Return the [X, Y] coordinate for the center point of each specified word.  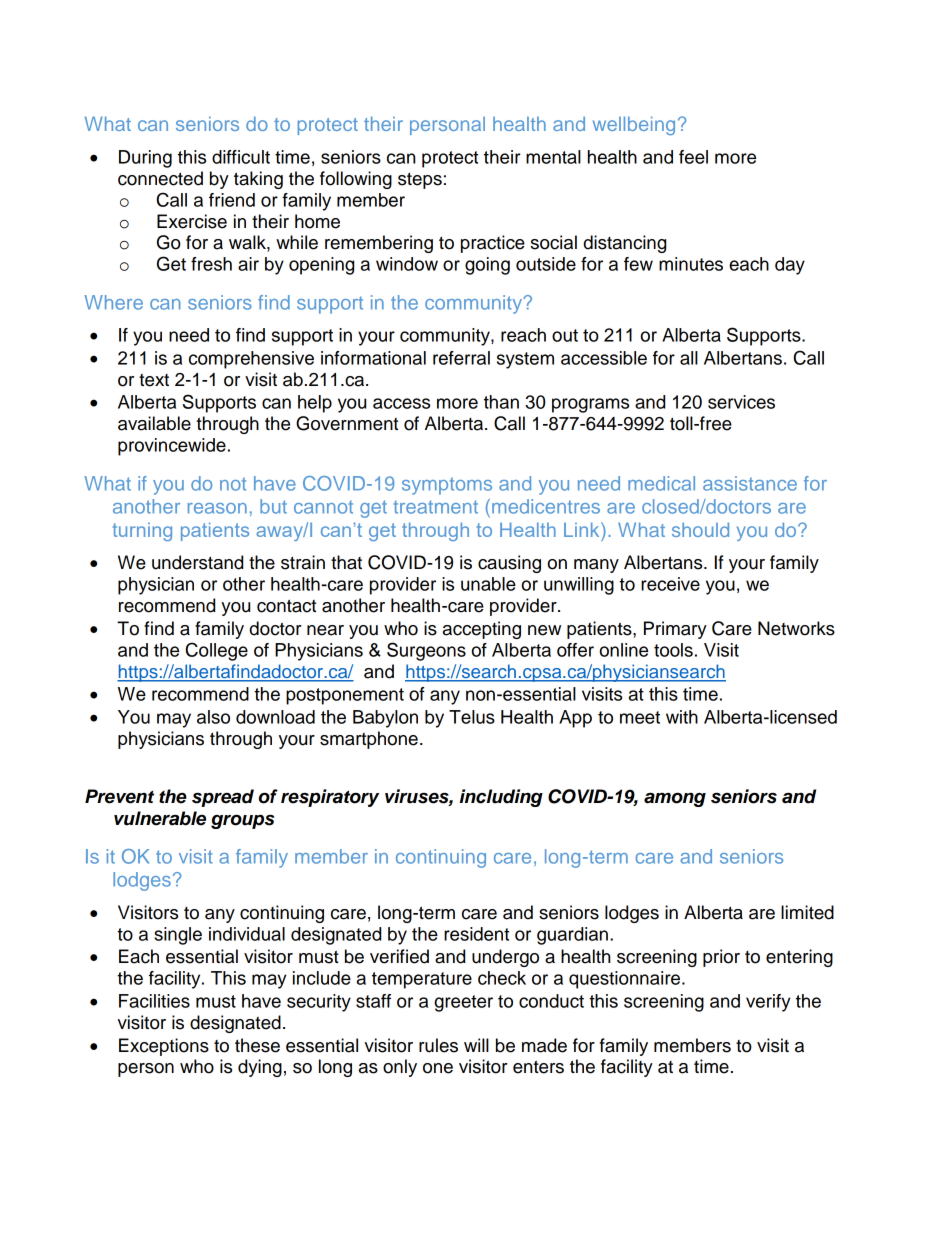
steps [420, 180]
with [682, 717]
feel [693, 157]
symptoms [447, 486]
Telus [472, 717]
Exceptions [164, 1047]
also [213, 717]
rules [438, 1045]
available [154, 423]
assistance [750, 483]
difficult [241, 157]
